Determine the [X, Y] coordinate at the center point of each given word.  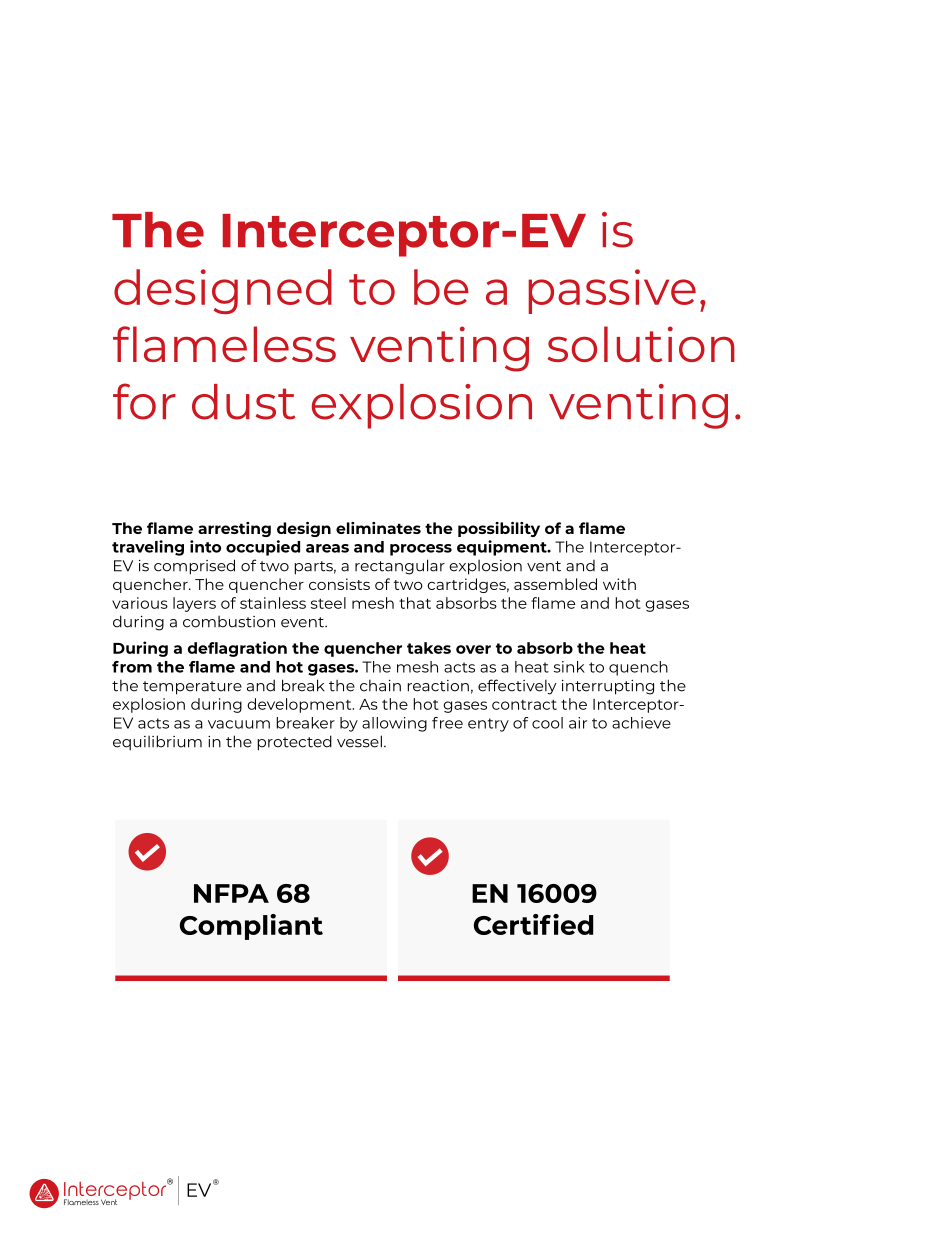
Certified [533, 924]
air [578, 723]
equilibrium [157, 743]
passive [612, 291]
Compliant [251, 927]
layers [194, 604]
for [144, 401]
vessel [359, 741]
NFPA [231, 893]
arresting [234, 529]
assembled [555, 584]
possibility [499, 529]
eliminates [378, 528]
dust [243, 402]
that [415, 603]
